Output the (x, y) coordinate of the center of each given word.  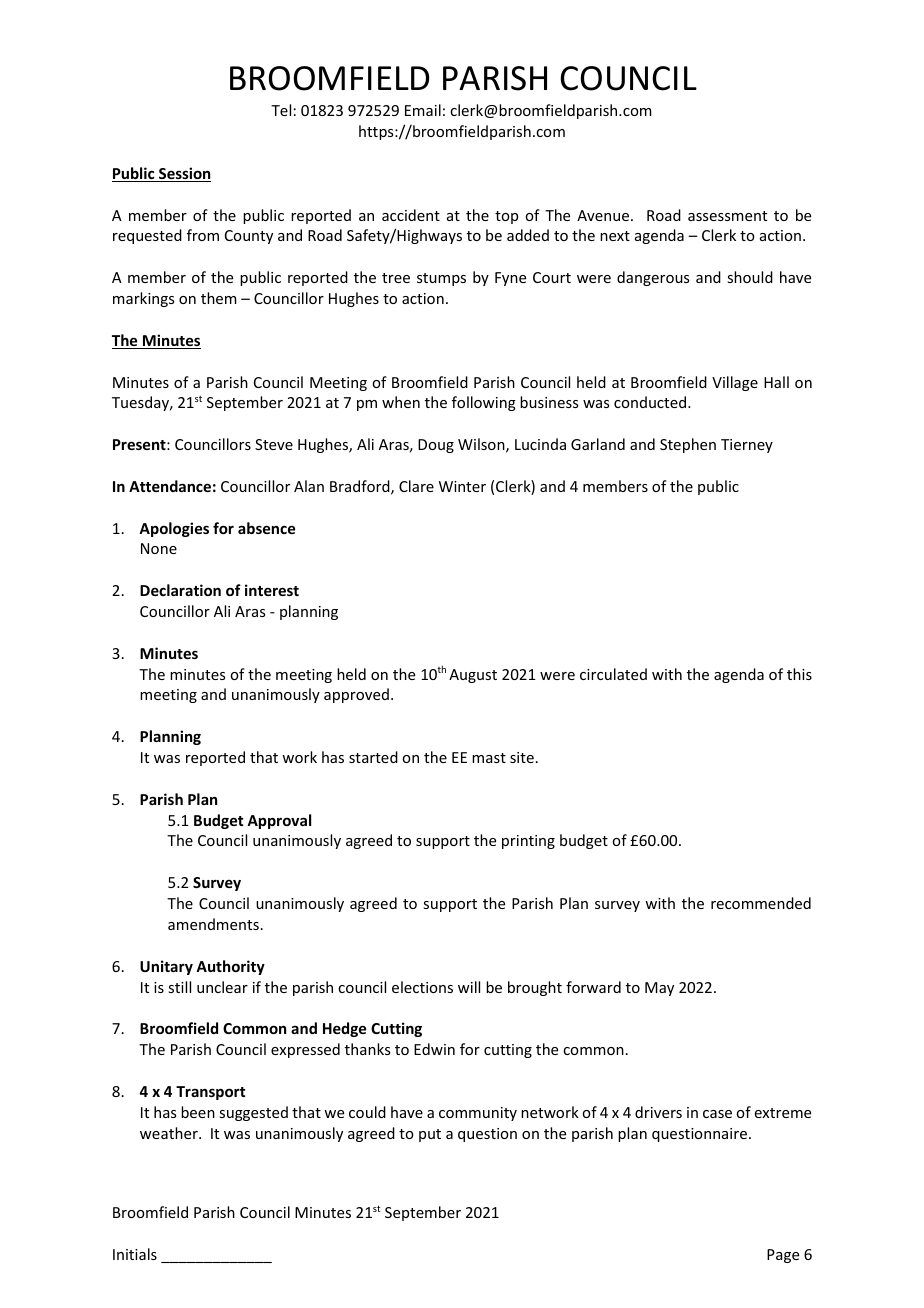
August (473, 676)
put (430, 1135)
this (799, 674)
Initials (135, 1254)
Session (184, 174)
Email (423, 110)
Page (783, 1256)
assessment (727, 216)
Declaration (180, 590)
